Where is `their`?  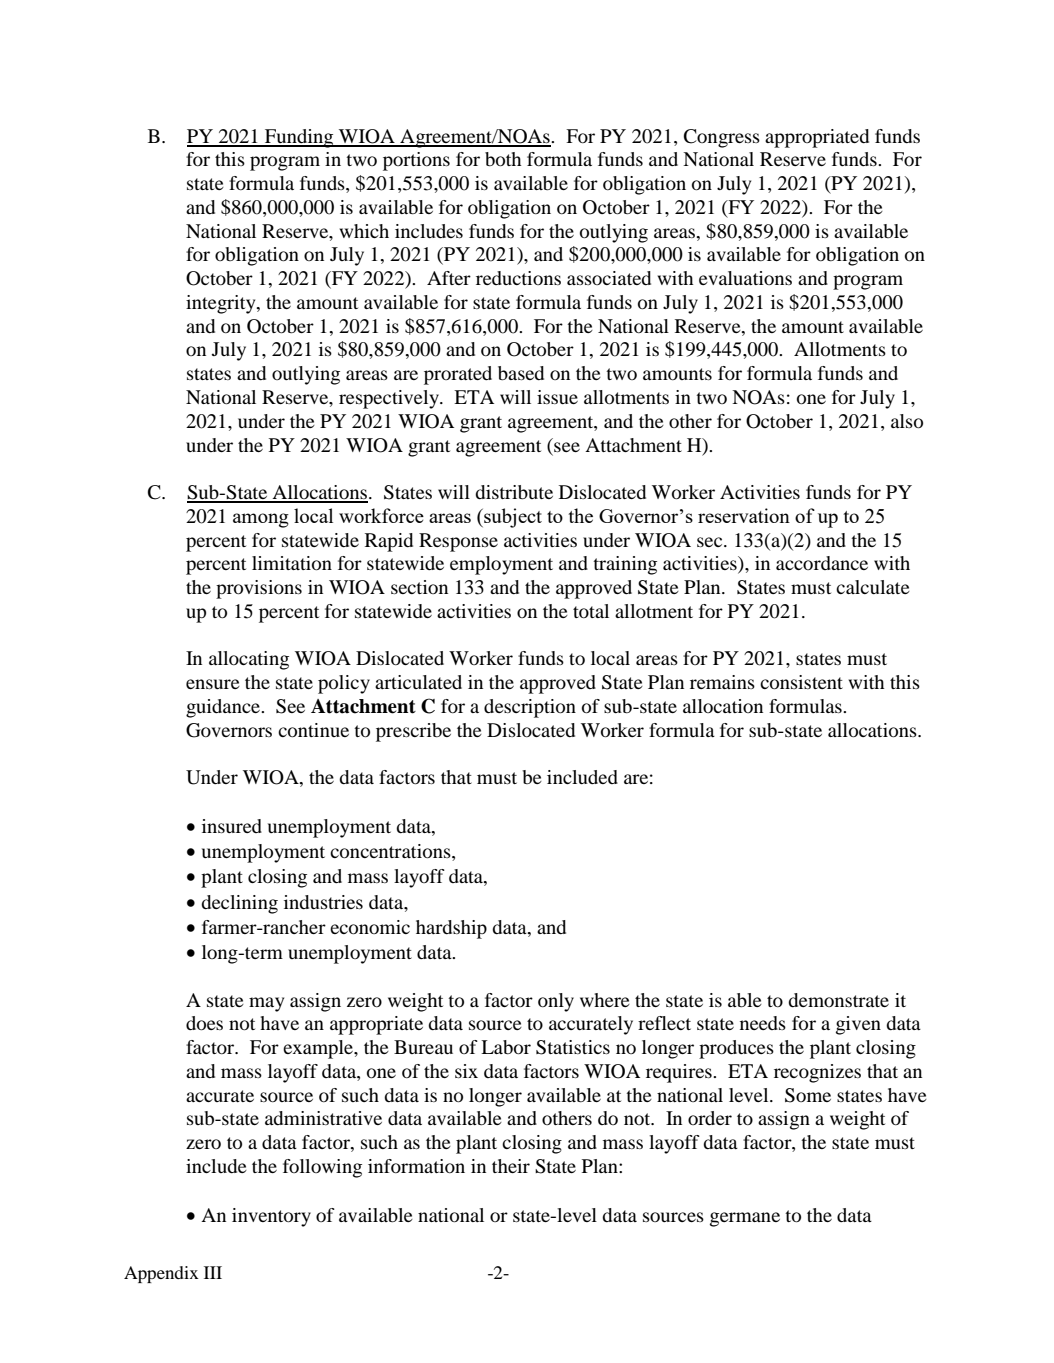 their is located at coordinates (511, 1166).
